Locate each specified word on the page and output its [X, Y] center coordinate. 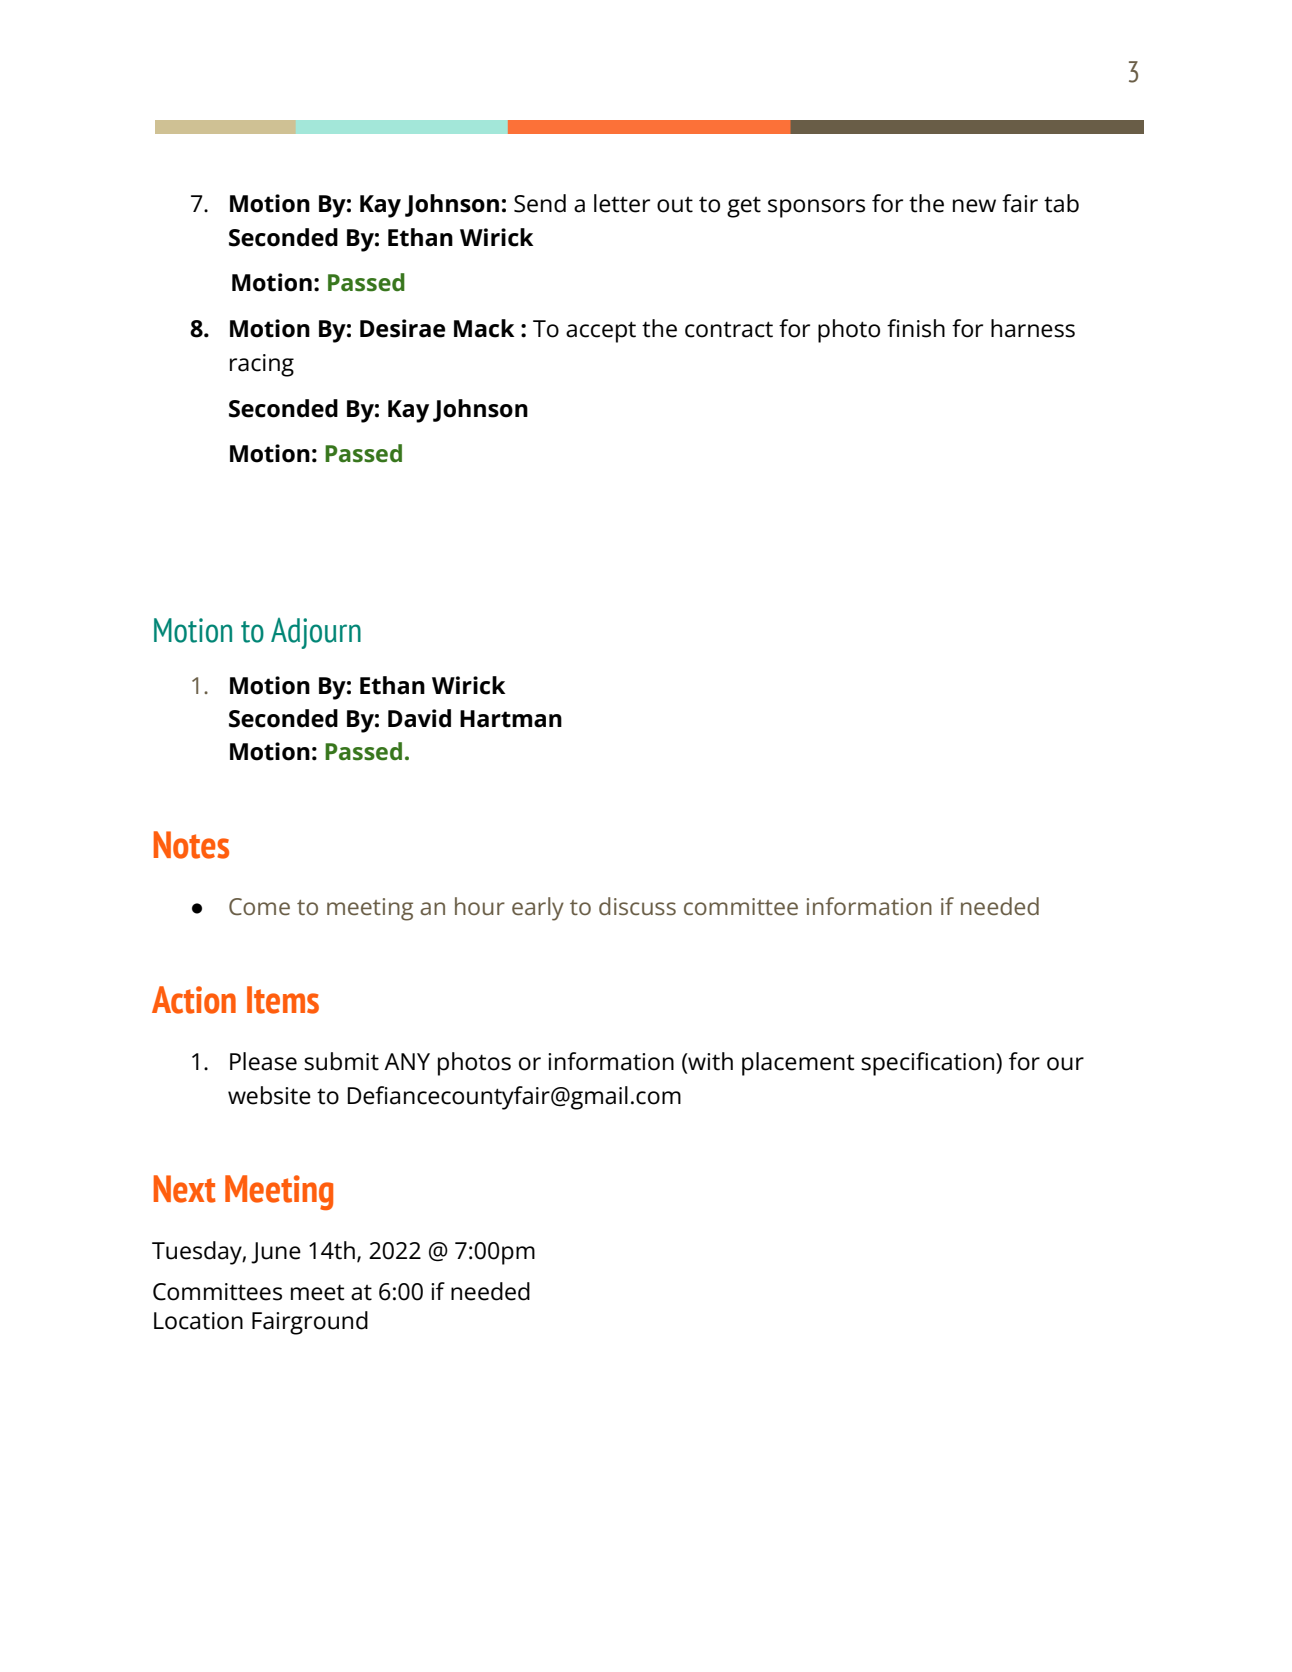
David [419, 718]
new [974, 206]
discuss [637, 906]
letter [622, 203]
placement [798, 1064]
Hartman [511, 719]
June [276, 1253]
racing [262, 365]
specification [929, 1064]
